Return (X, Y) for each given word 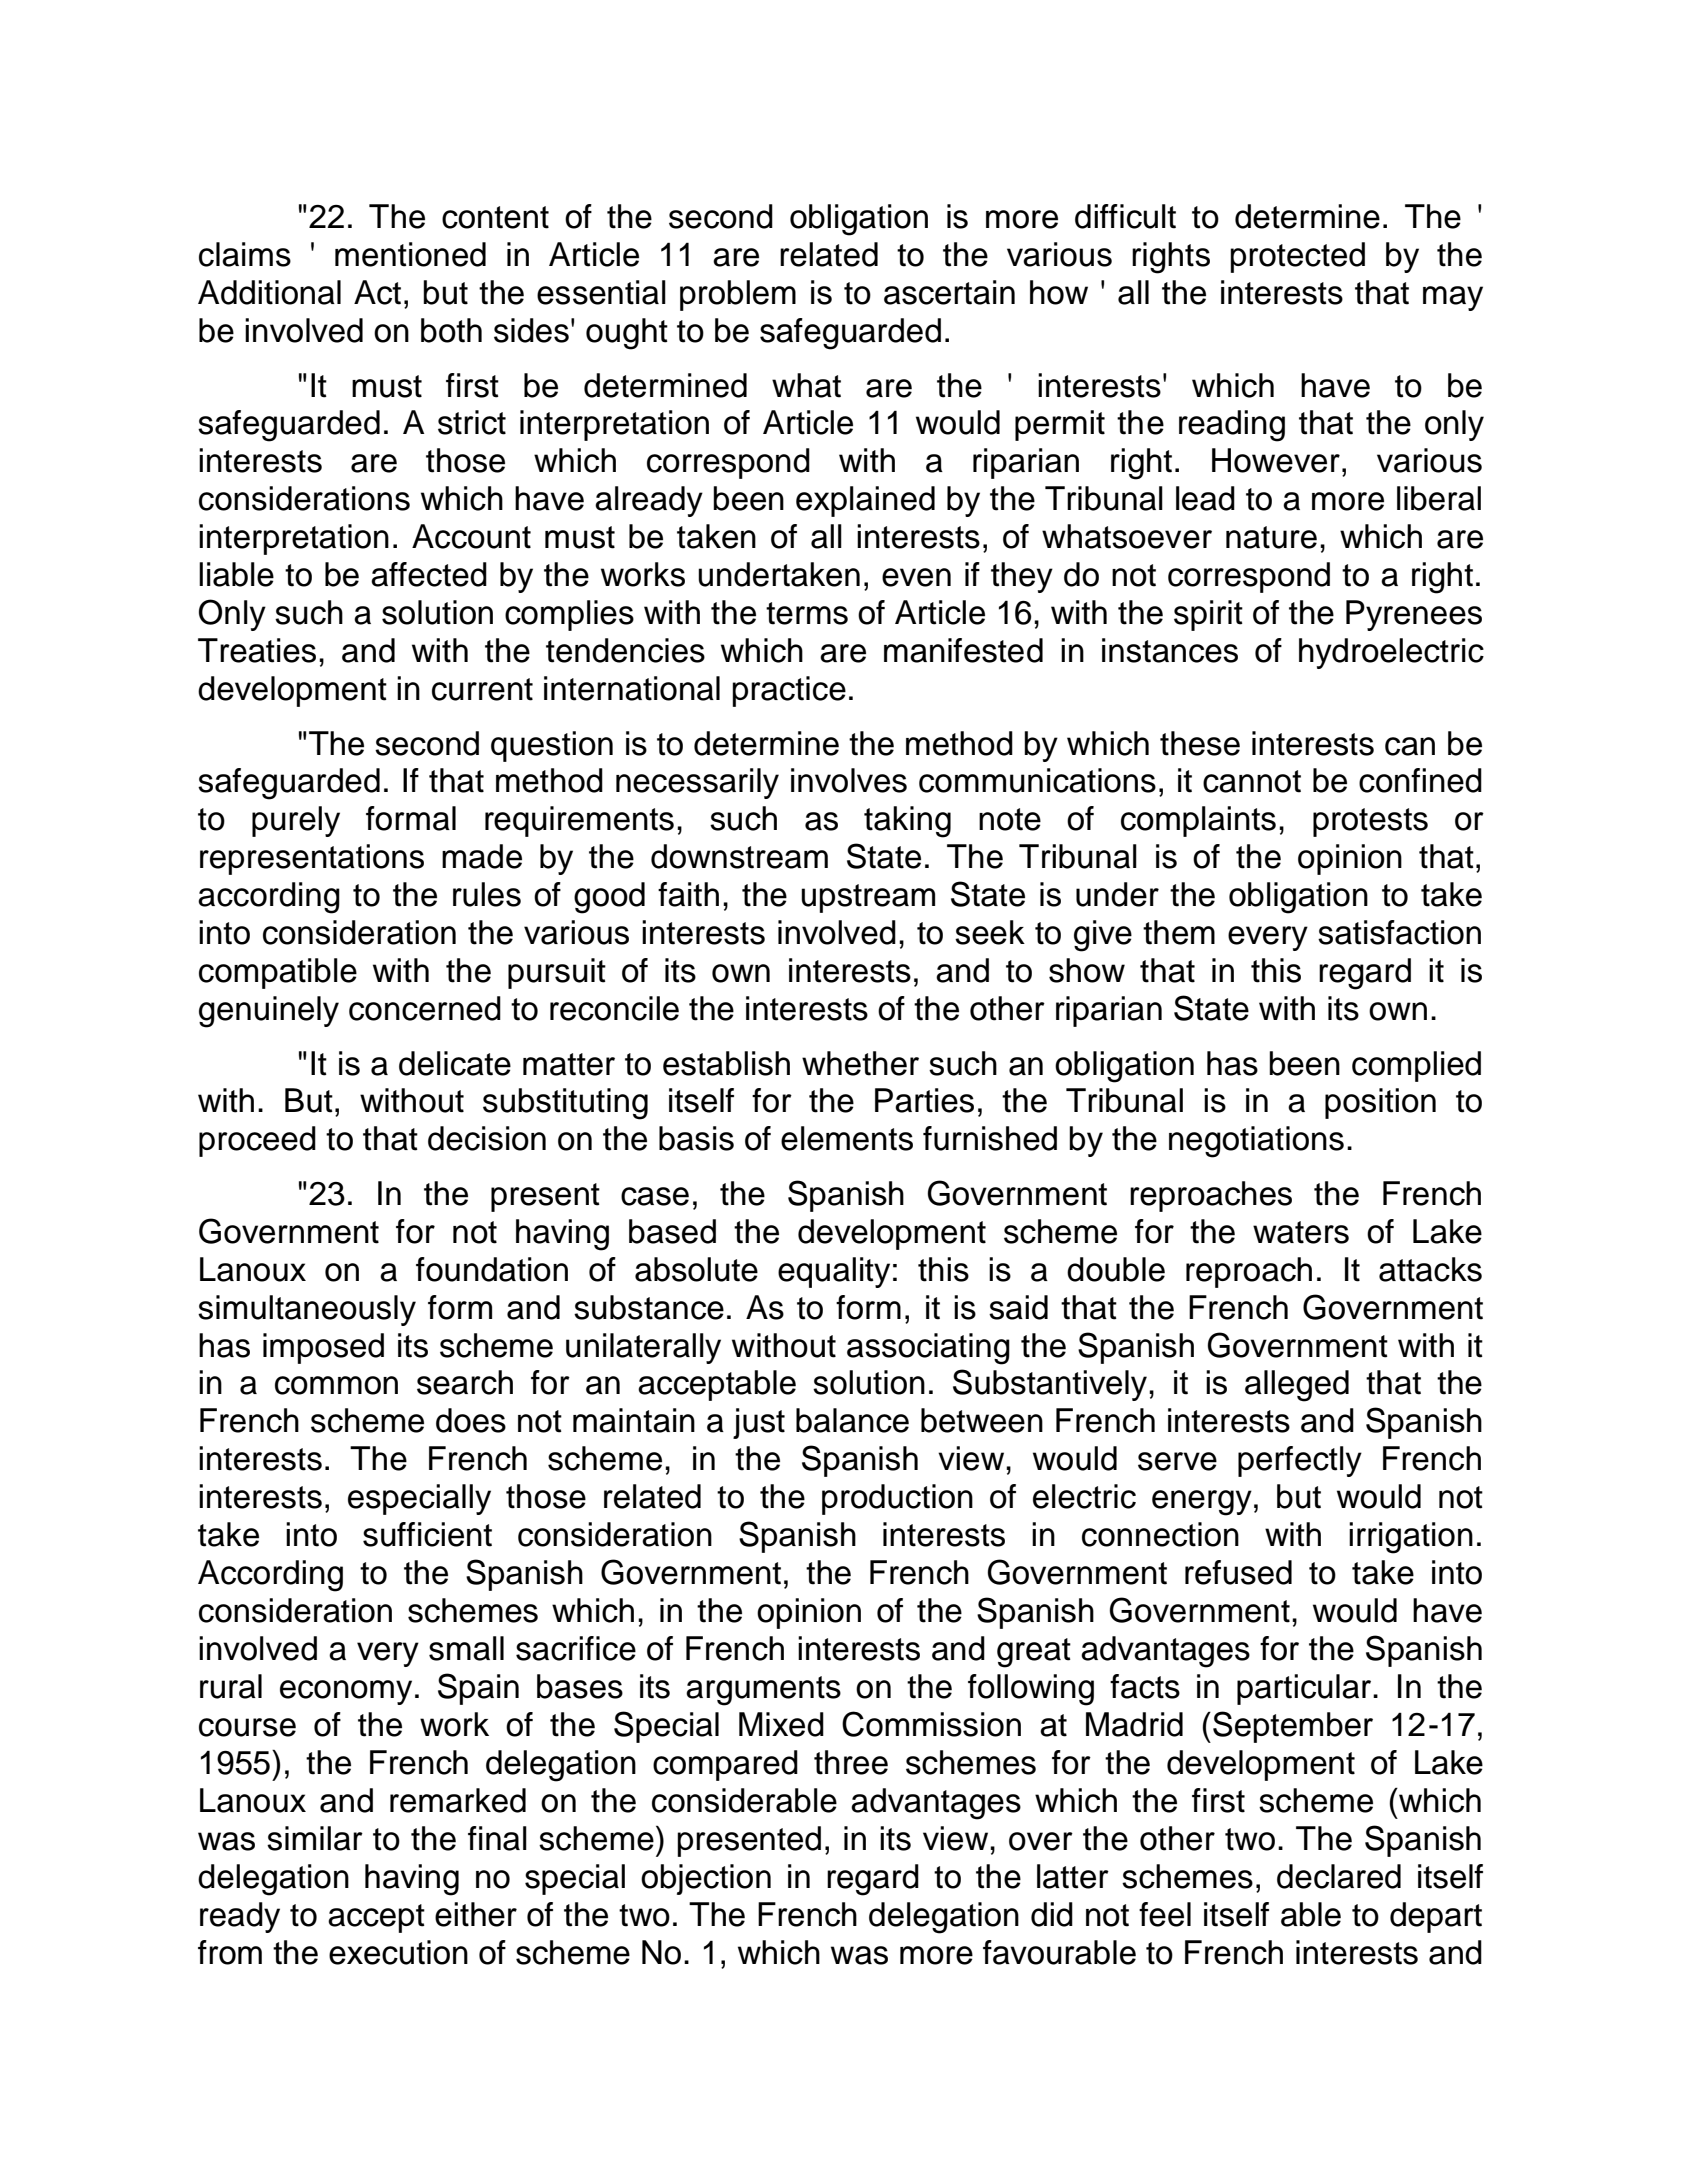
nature (1271, 537)
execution (398, 1952)
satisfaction (1399, 932)
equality (834, 1272)
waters (1301, 1232)
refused (1238, 1572)
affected (429, 574)
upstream (868, 898)
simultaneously (307, 1310)
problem (738, 295)
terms (807, 613)
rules (487, 894)
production (897, 1499)
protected (1297, 257)
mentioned (410, 254)
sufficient (427, 1534)
